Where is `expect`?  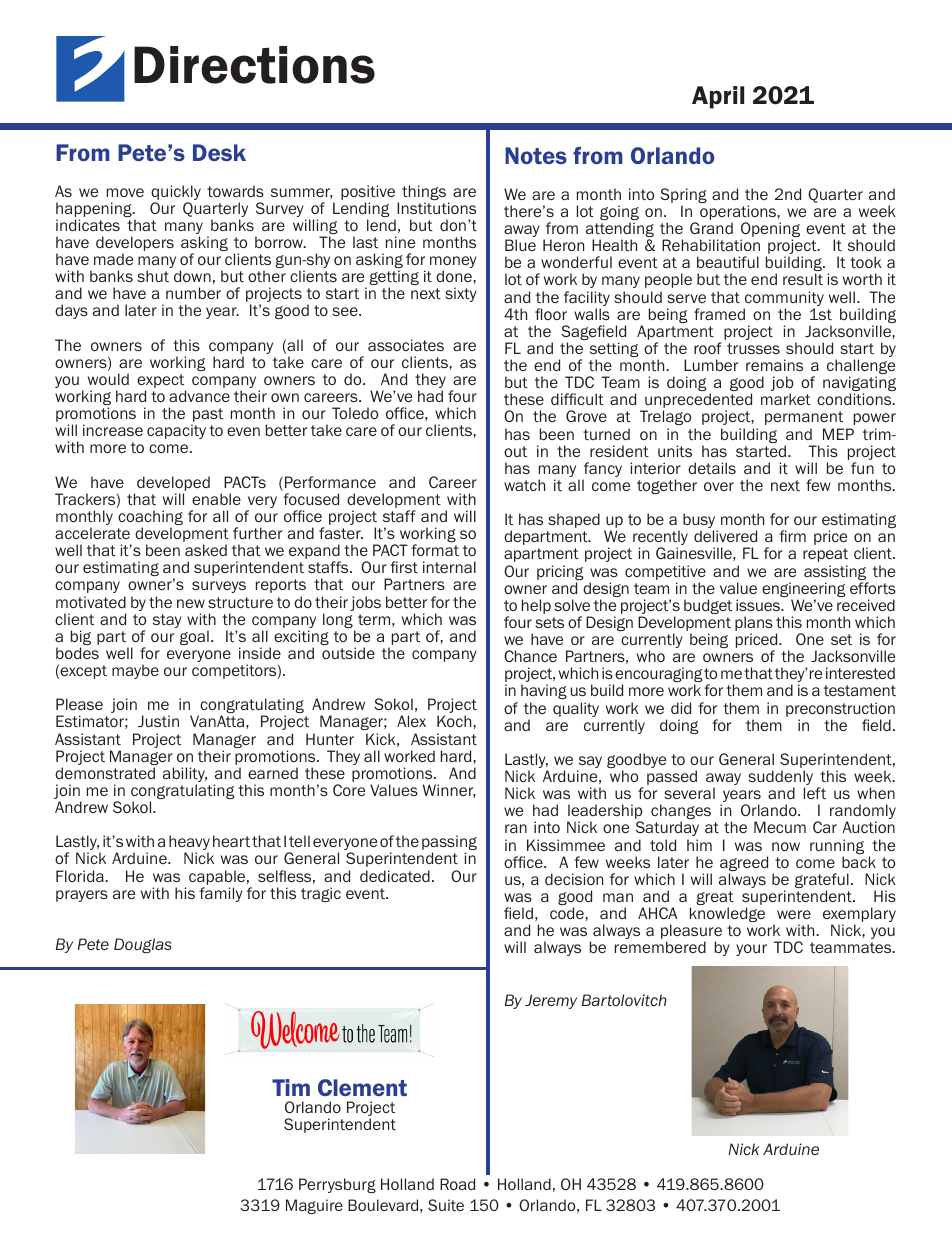
expect is located at coordinates (161, 382).
